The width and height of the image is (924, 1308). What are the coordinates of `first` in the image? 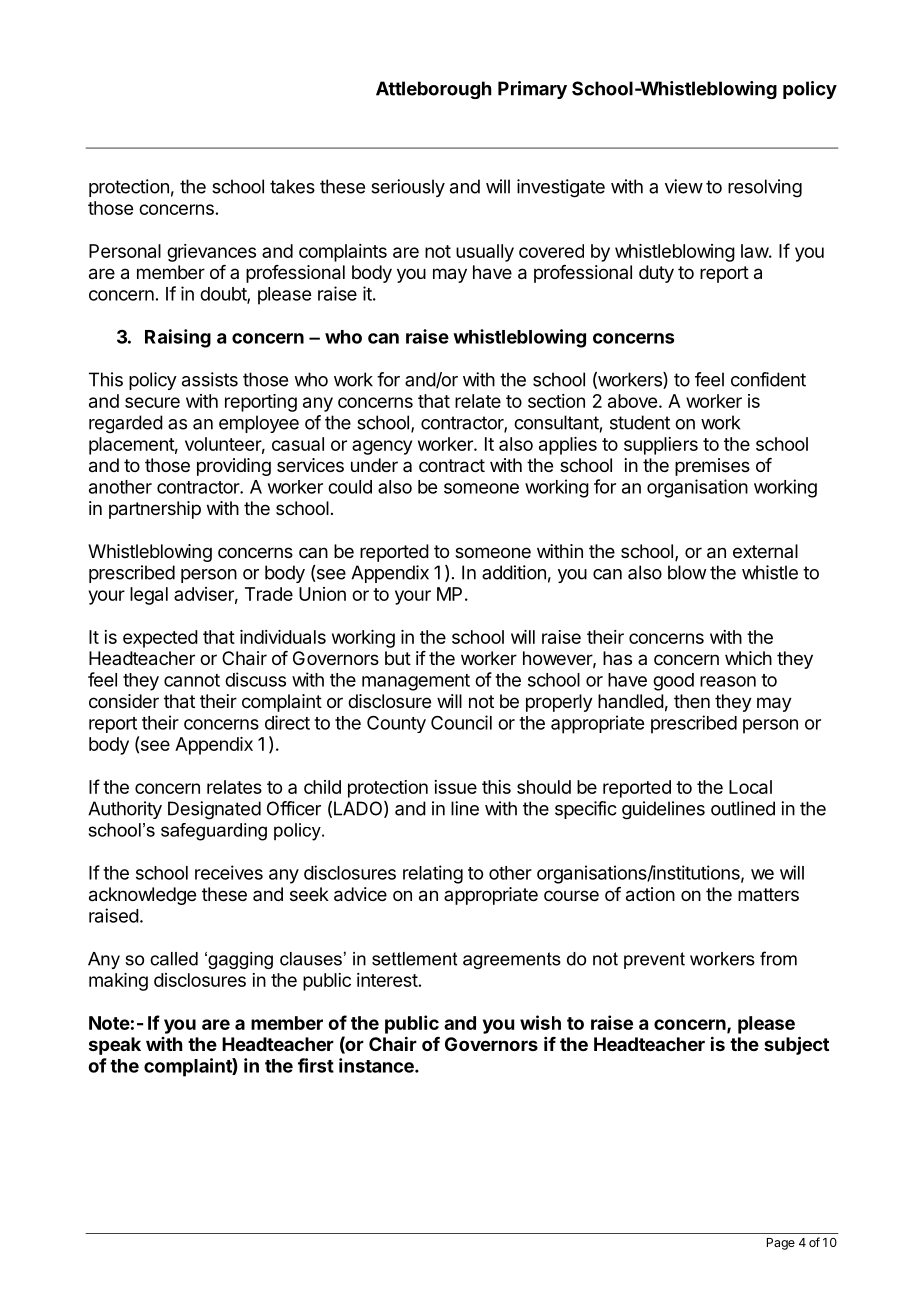 It's located at (316, 1065).
